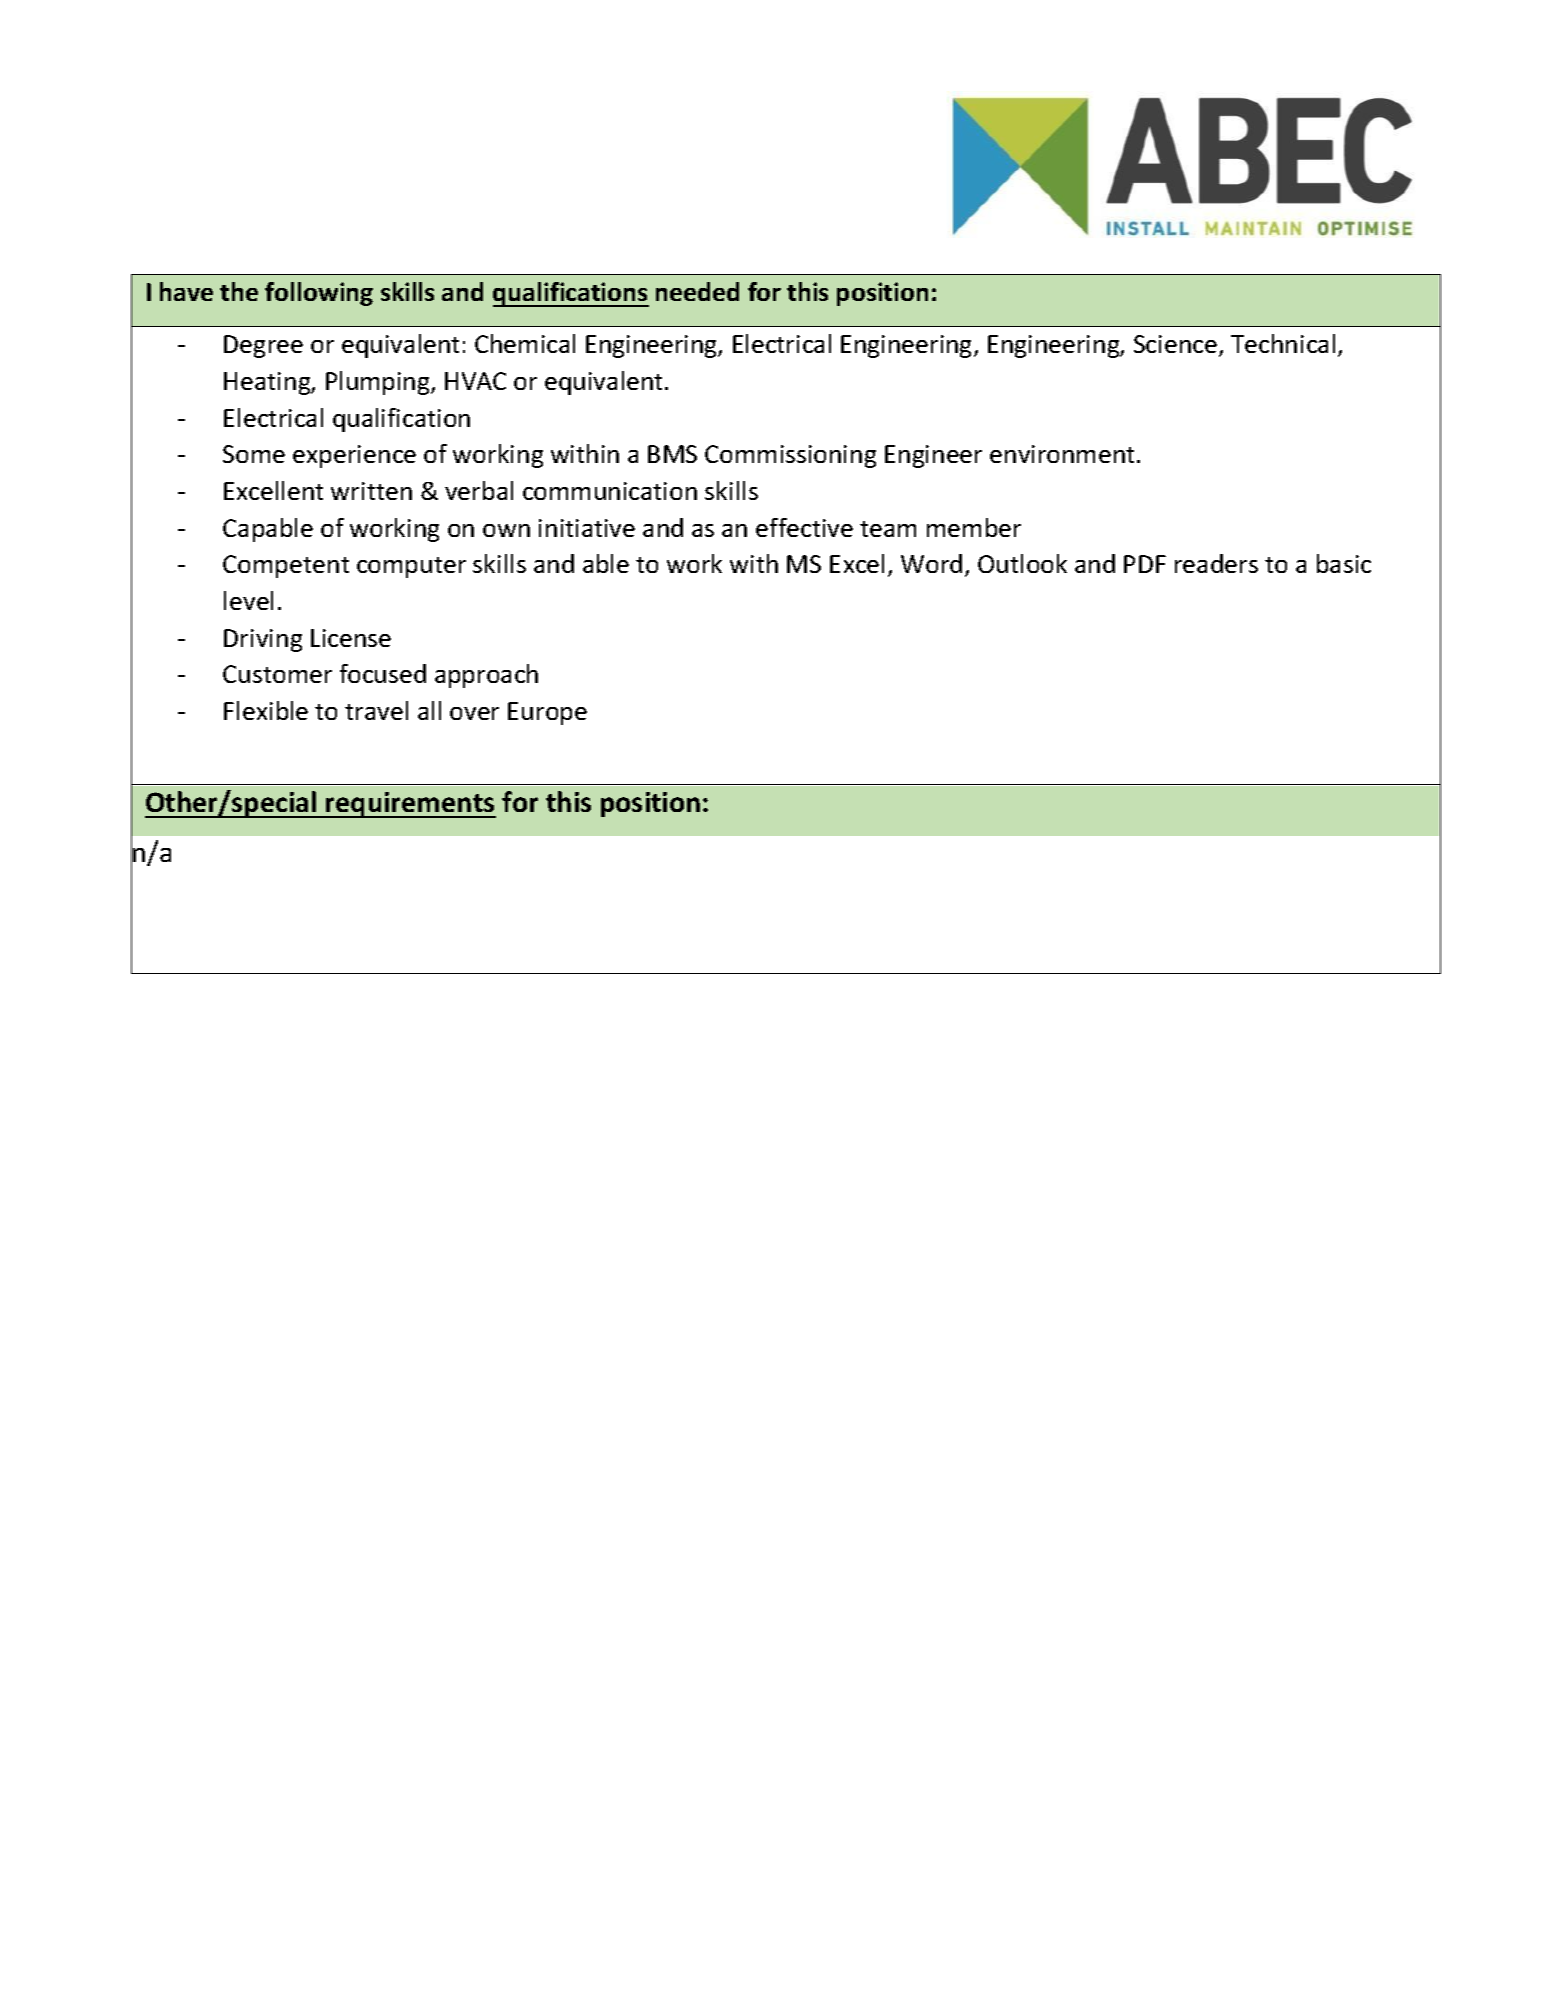 The image size is (1548, 2003). What do you see at coordinates (410, 805) in the image?
I see `requirements` at bounding box center [410, 805].
